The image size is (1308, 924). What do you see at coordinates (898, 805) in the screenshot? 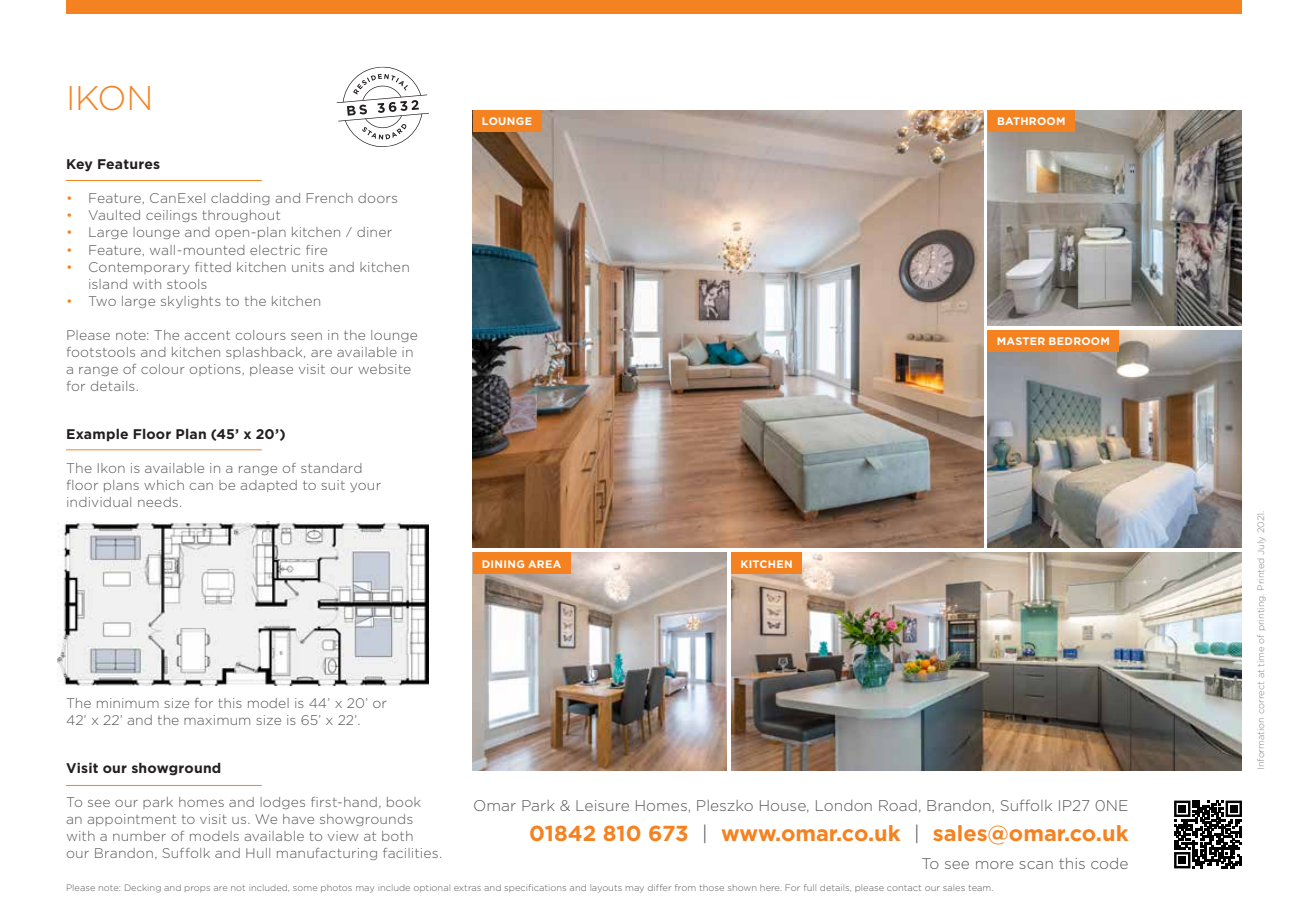
I see `Road` at bounding box center [898, 805].
